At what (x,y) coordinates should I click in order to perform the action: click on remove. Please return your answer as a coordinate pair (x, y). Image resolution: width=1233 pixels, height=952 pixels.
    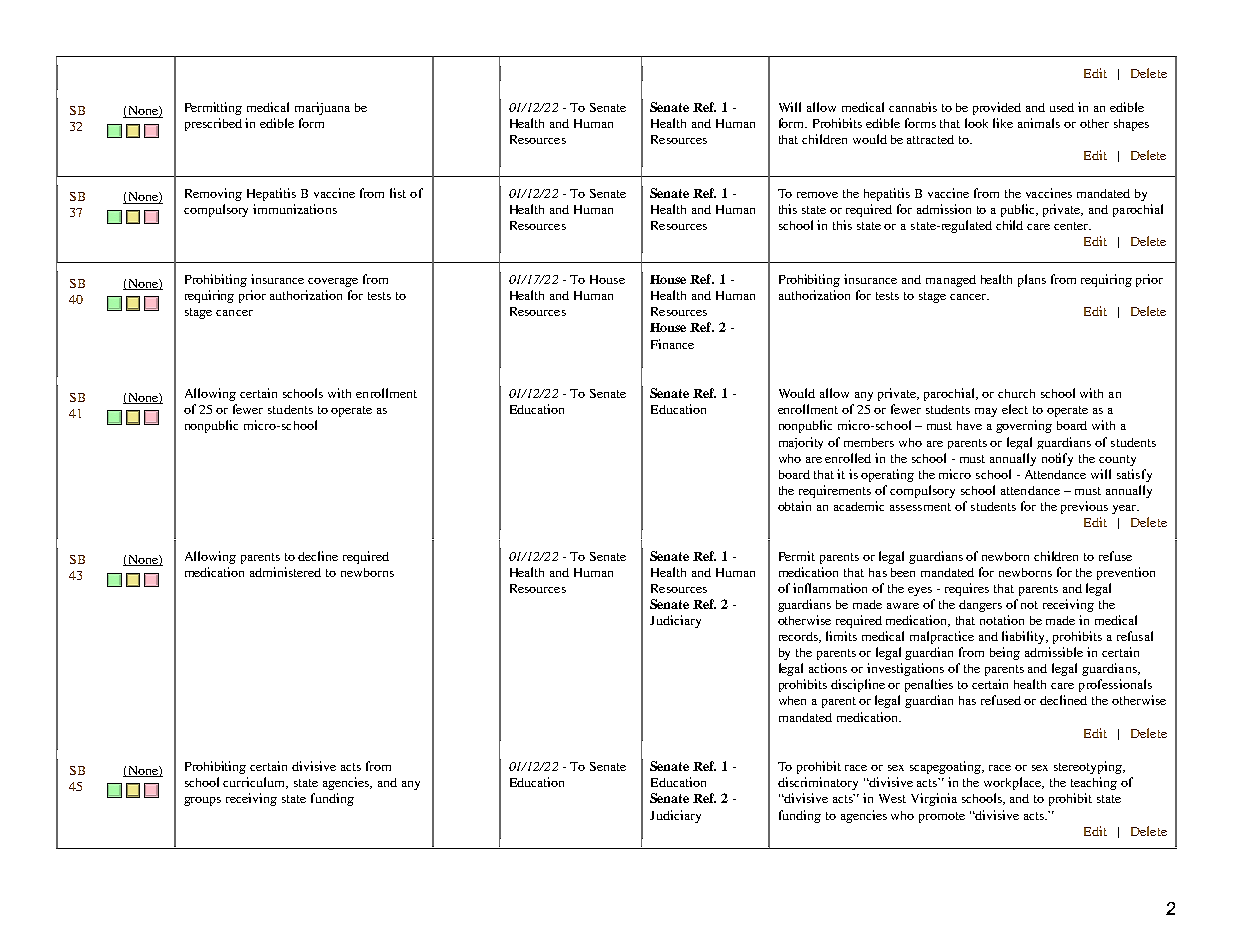
    Looking at the image, I should click on (817, 195).
